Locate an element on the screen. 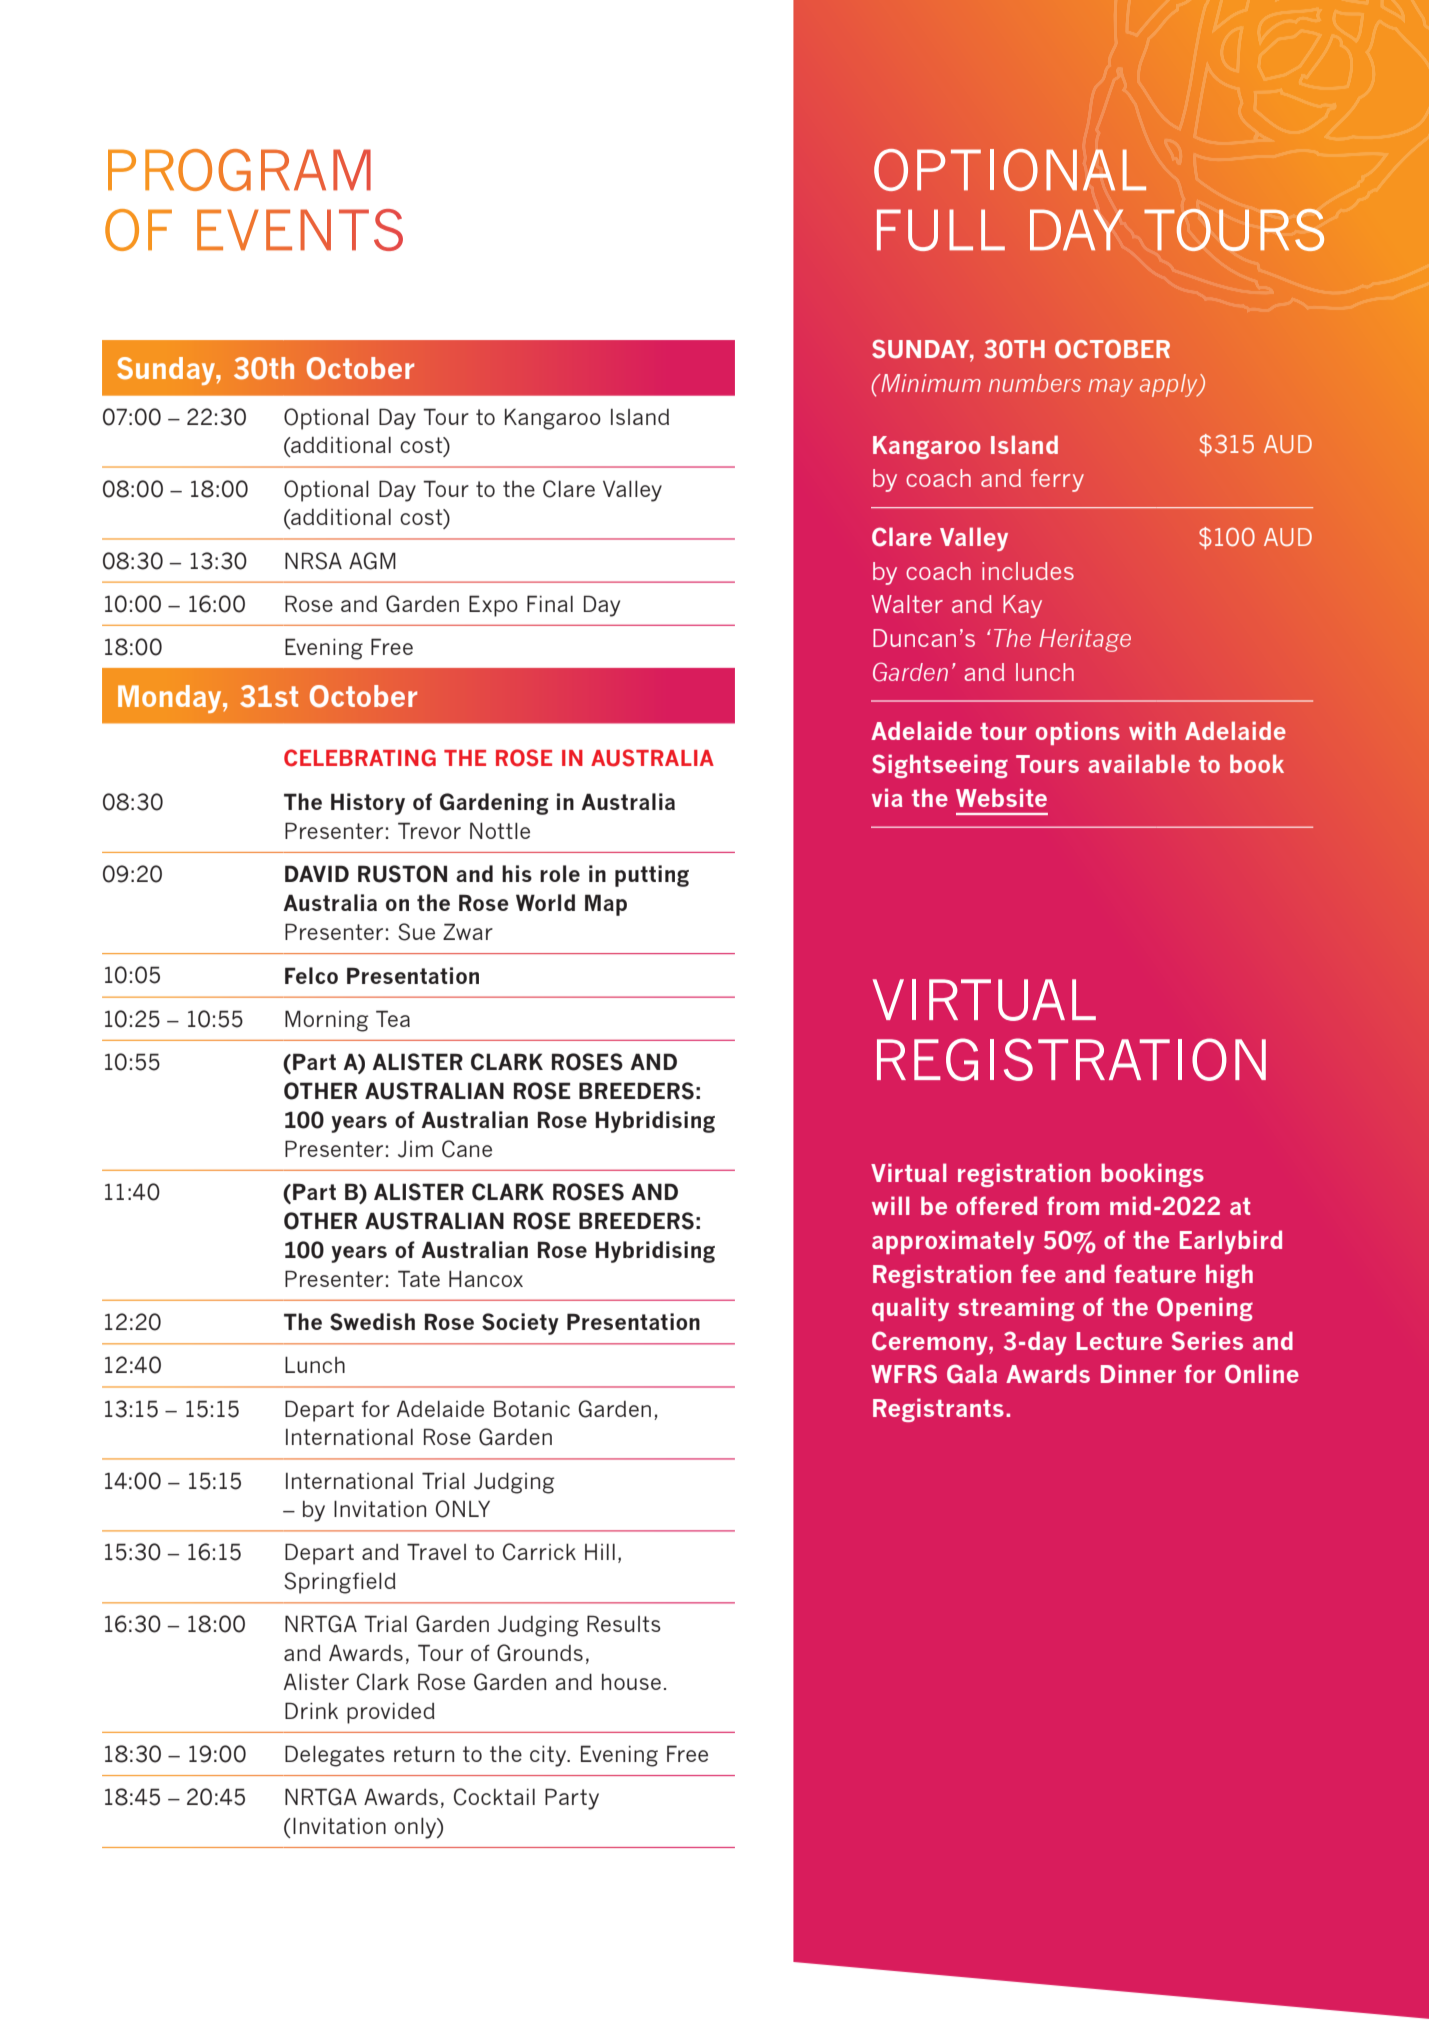 The image size is (1429, 2020). house is located at coordinates (631, 1682).
